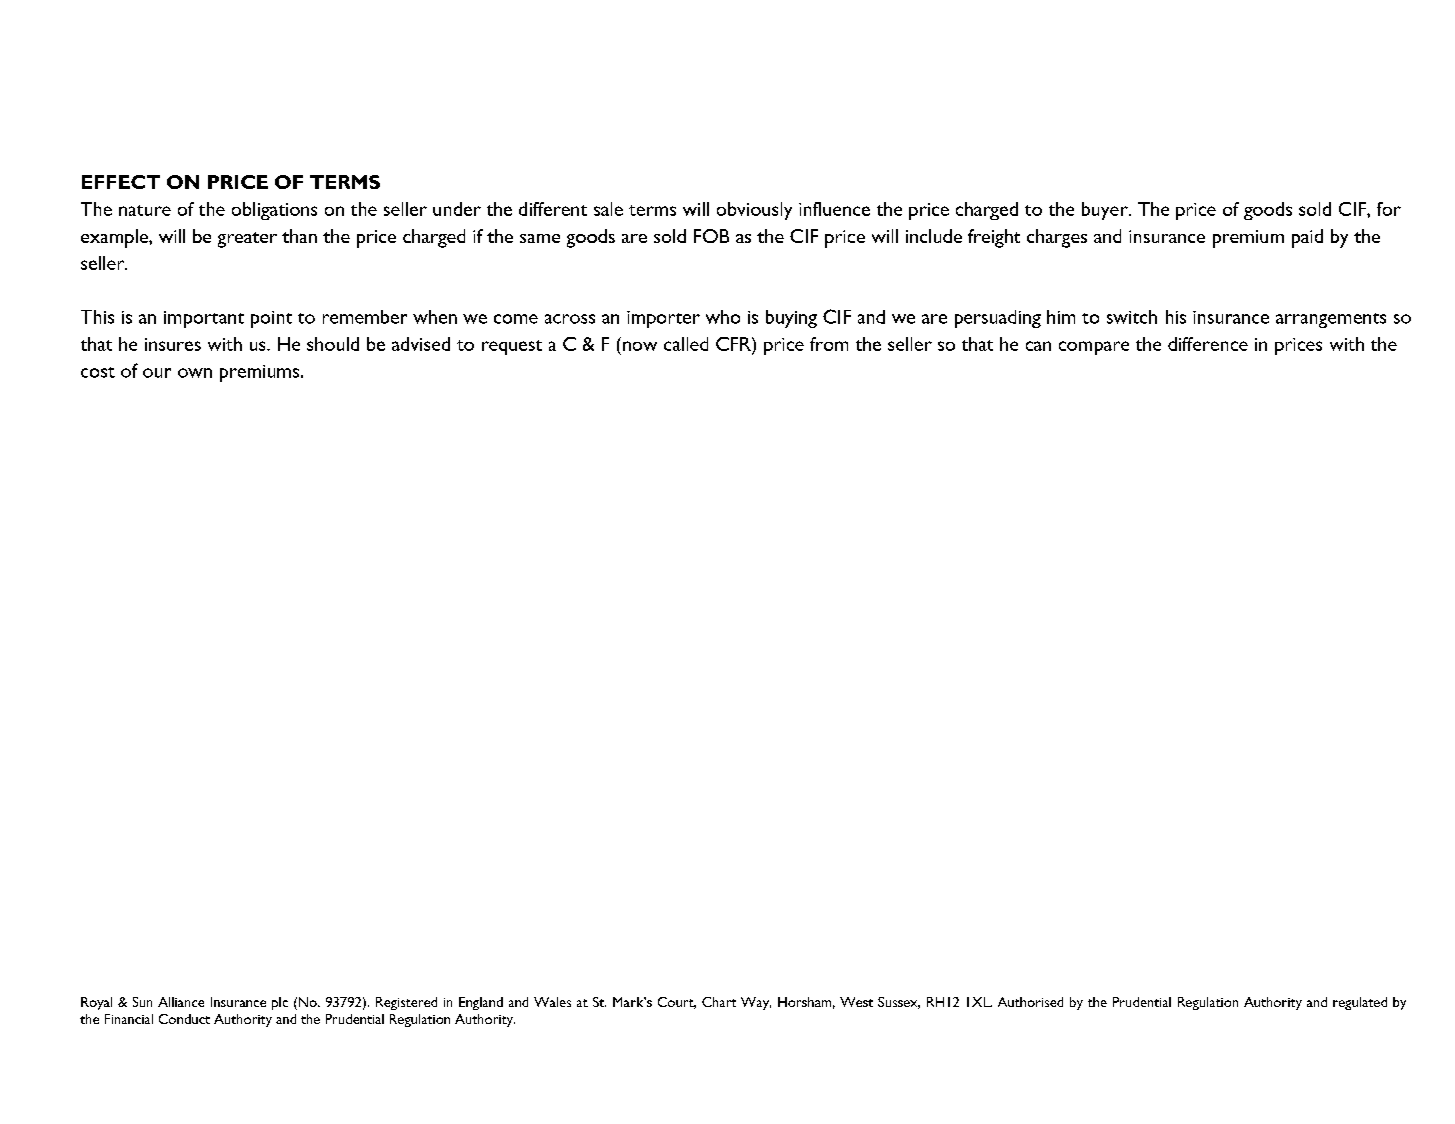 The height and width of the screenshot is (1124, 1455). I want to click on obligations, so click(274, 211).
